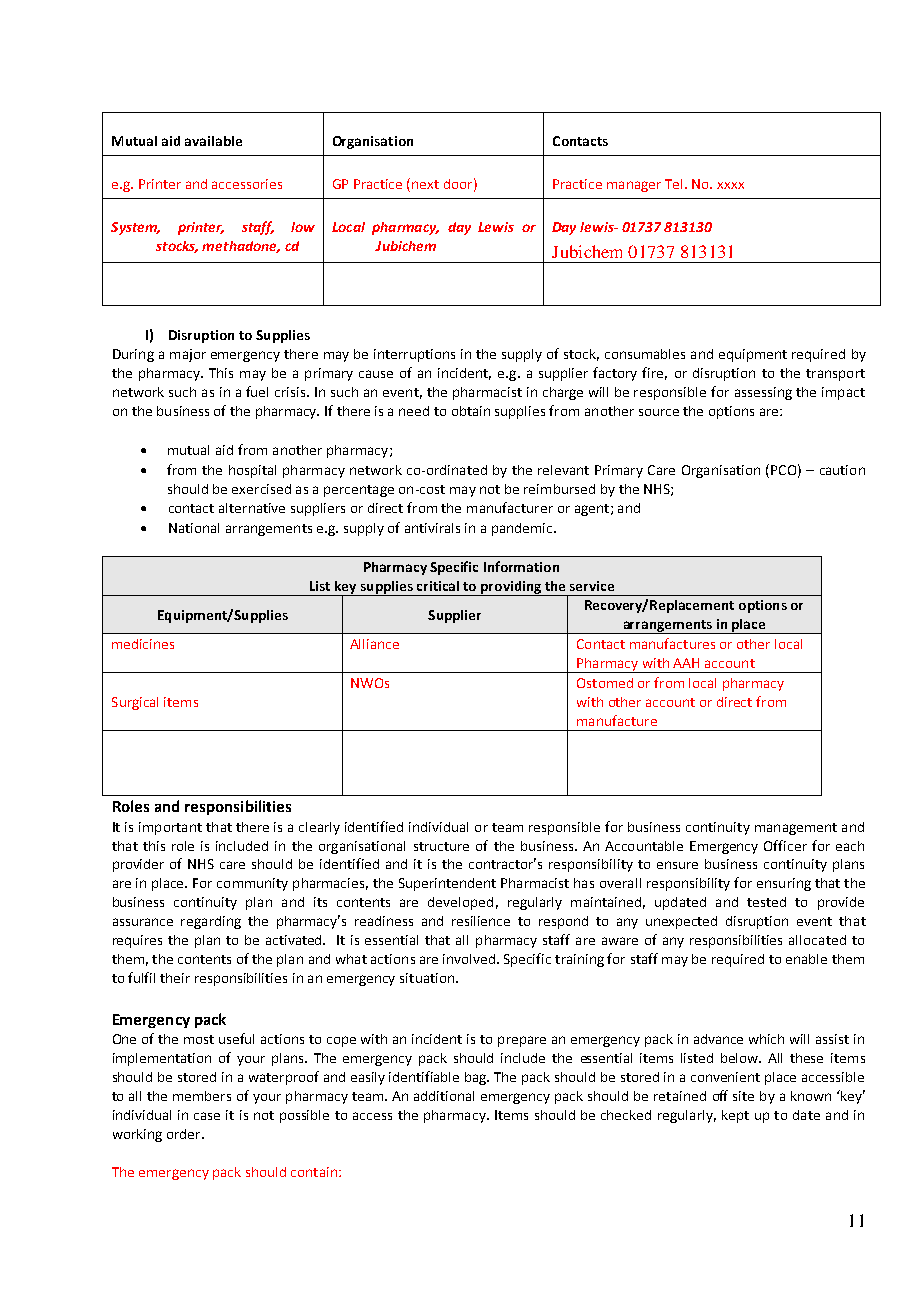 This page has height=1308, width=924. What do you see at coordinates (444, 1096) in the page?
I see `additional` at bounding box center [444, 1096].
